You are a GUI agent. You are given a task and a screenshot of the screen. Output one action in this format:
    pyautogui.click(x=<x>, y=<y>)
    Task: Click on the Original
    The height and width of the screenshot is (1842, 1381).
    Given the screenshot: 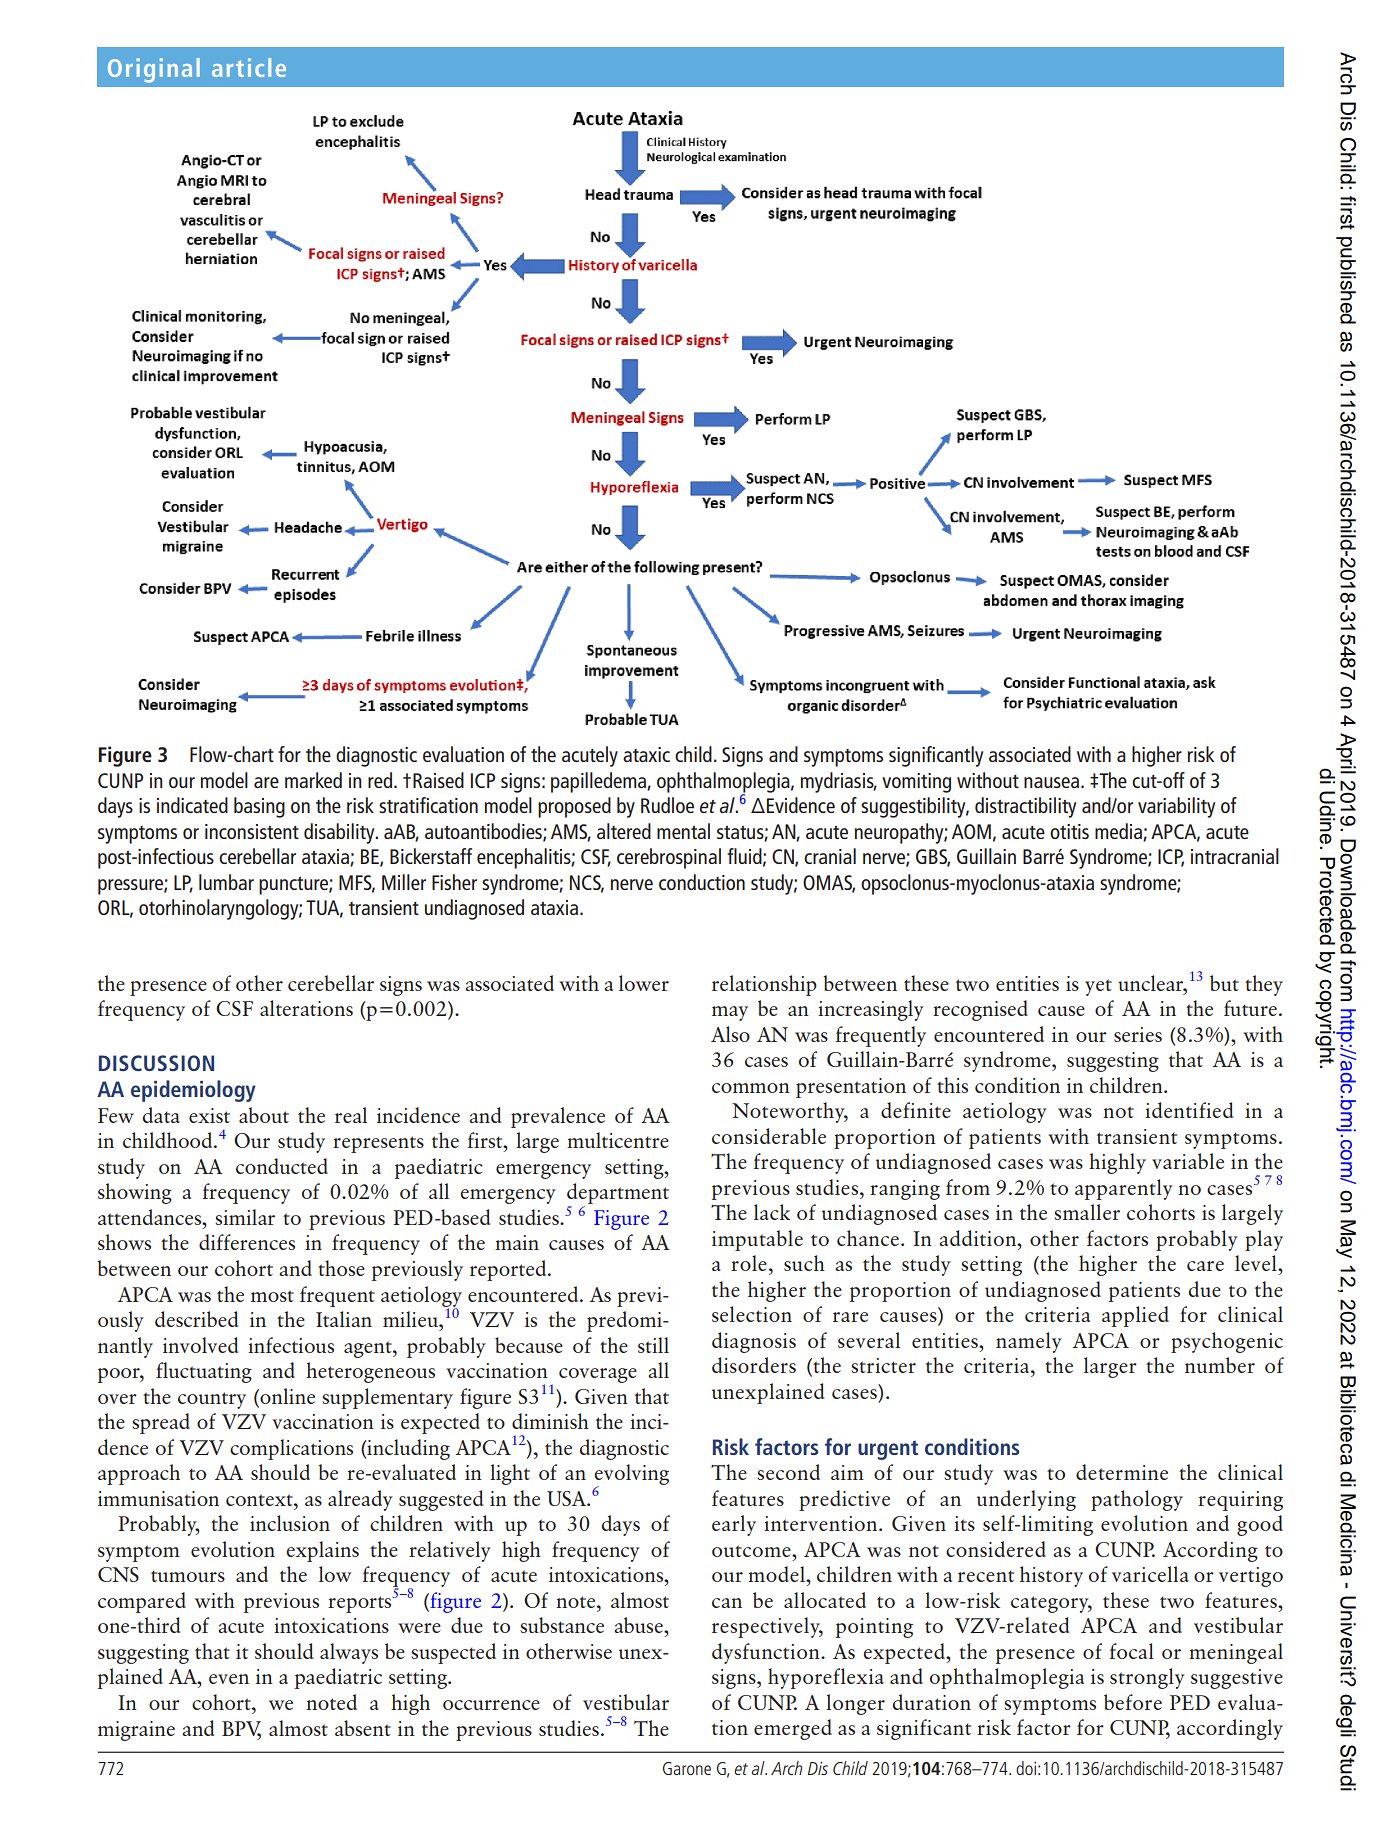 What is the action you would take?
    pyautogui.click(x=154, y=70)
